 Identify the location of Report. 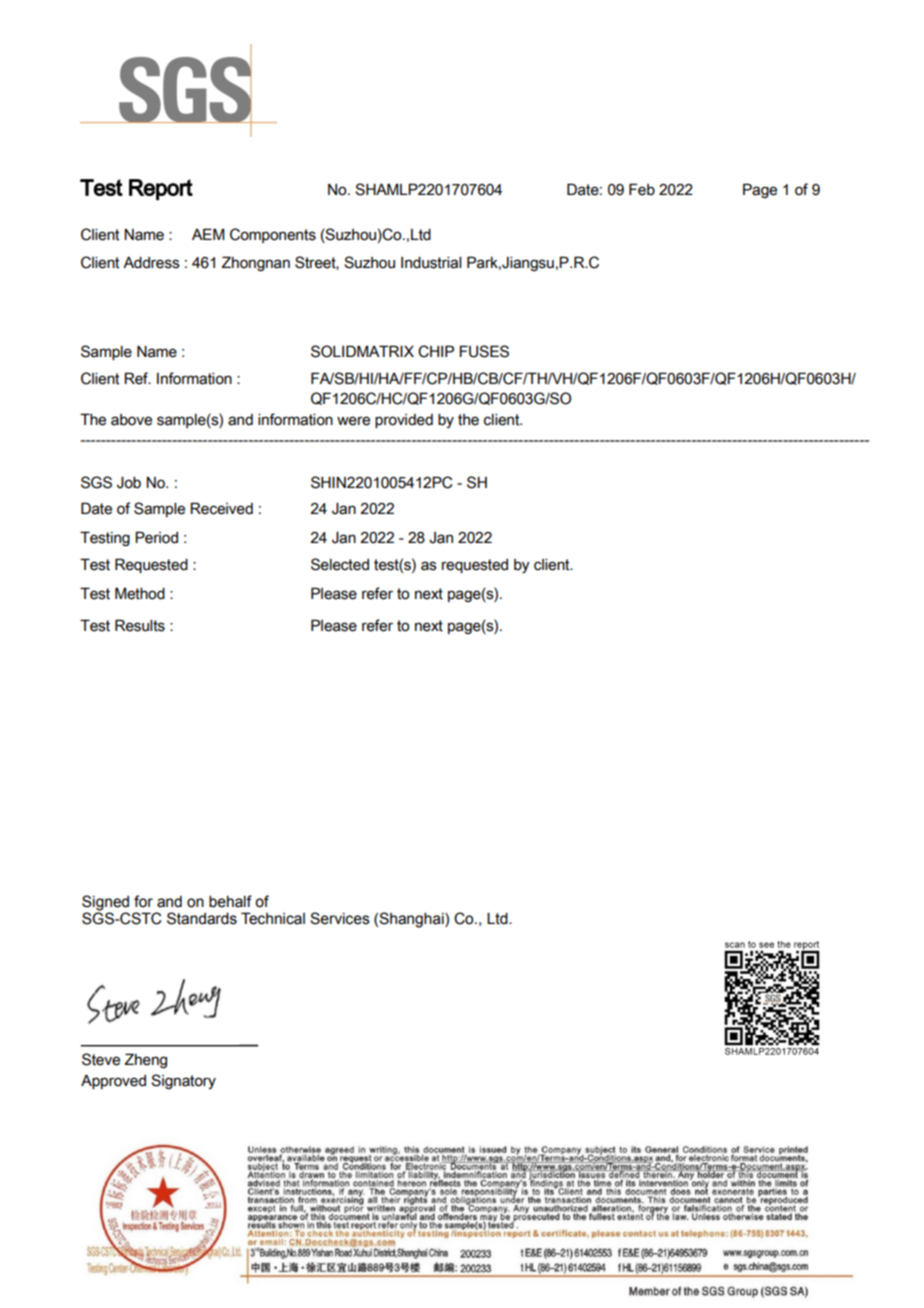
(161, 189).
